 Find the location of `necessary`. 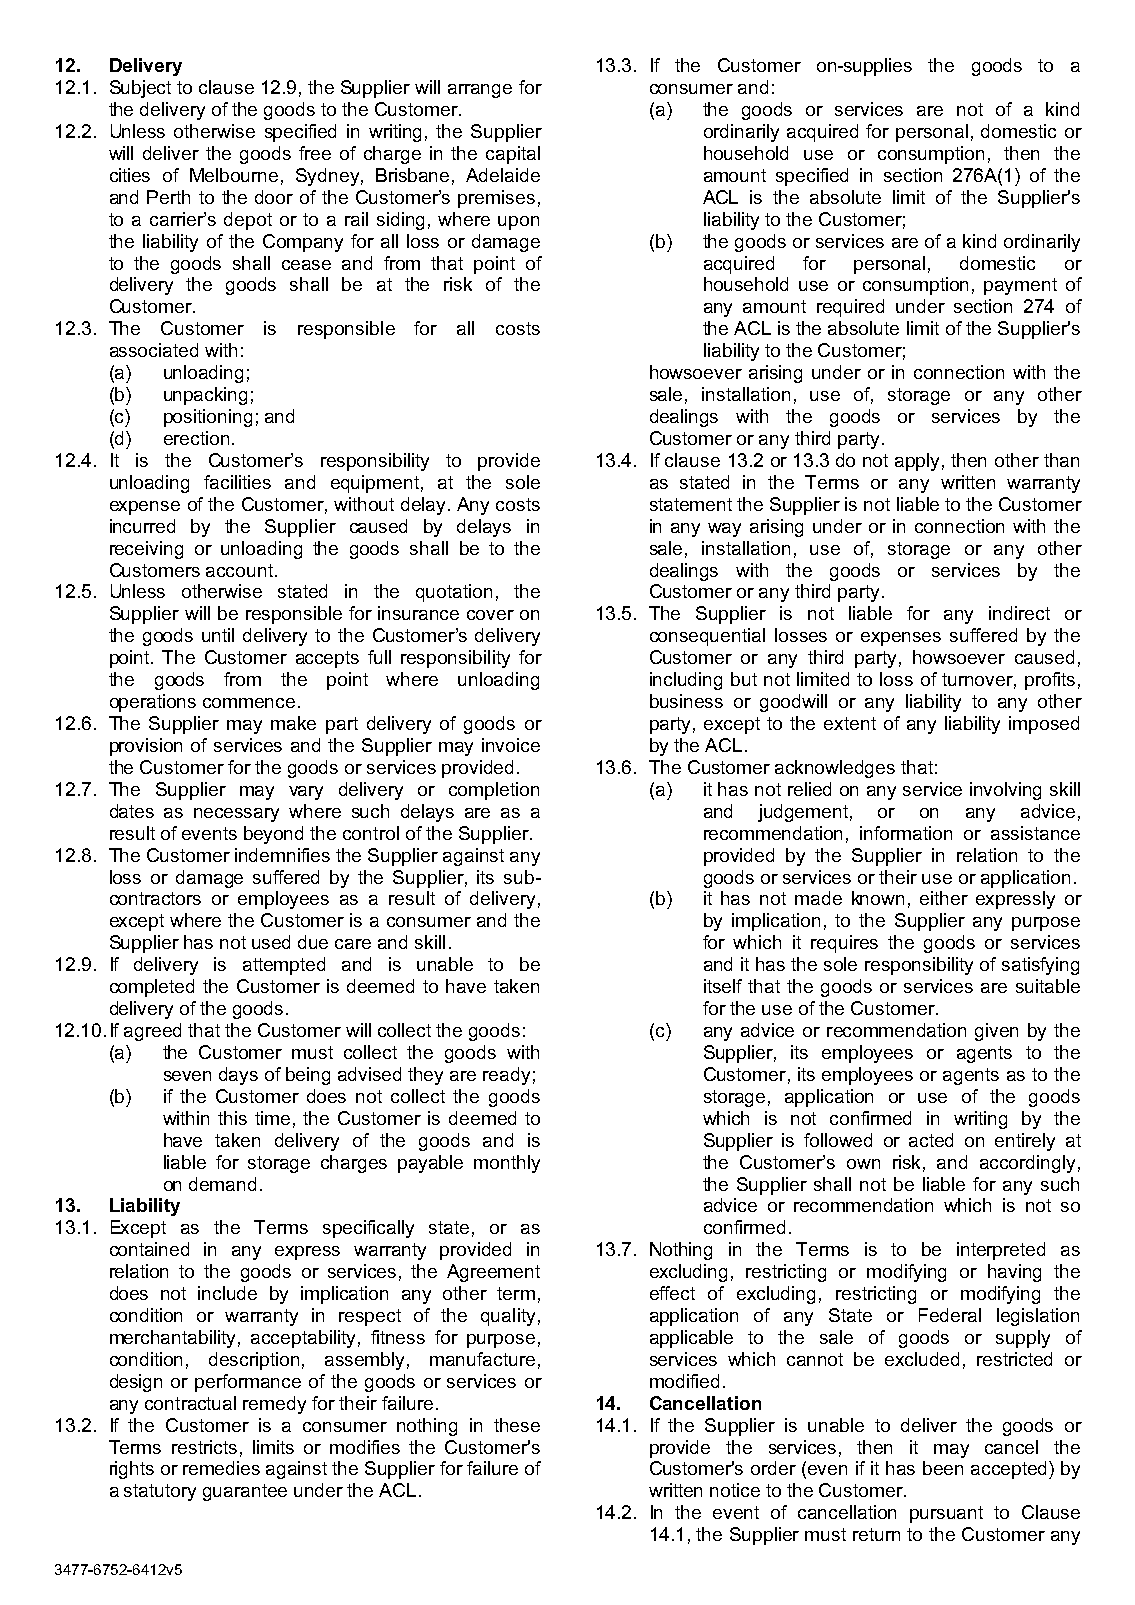

necessary is located at coordinates (236, 815).
